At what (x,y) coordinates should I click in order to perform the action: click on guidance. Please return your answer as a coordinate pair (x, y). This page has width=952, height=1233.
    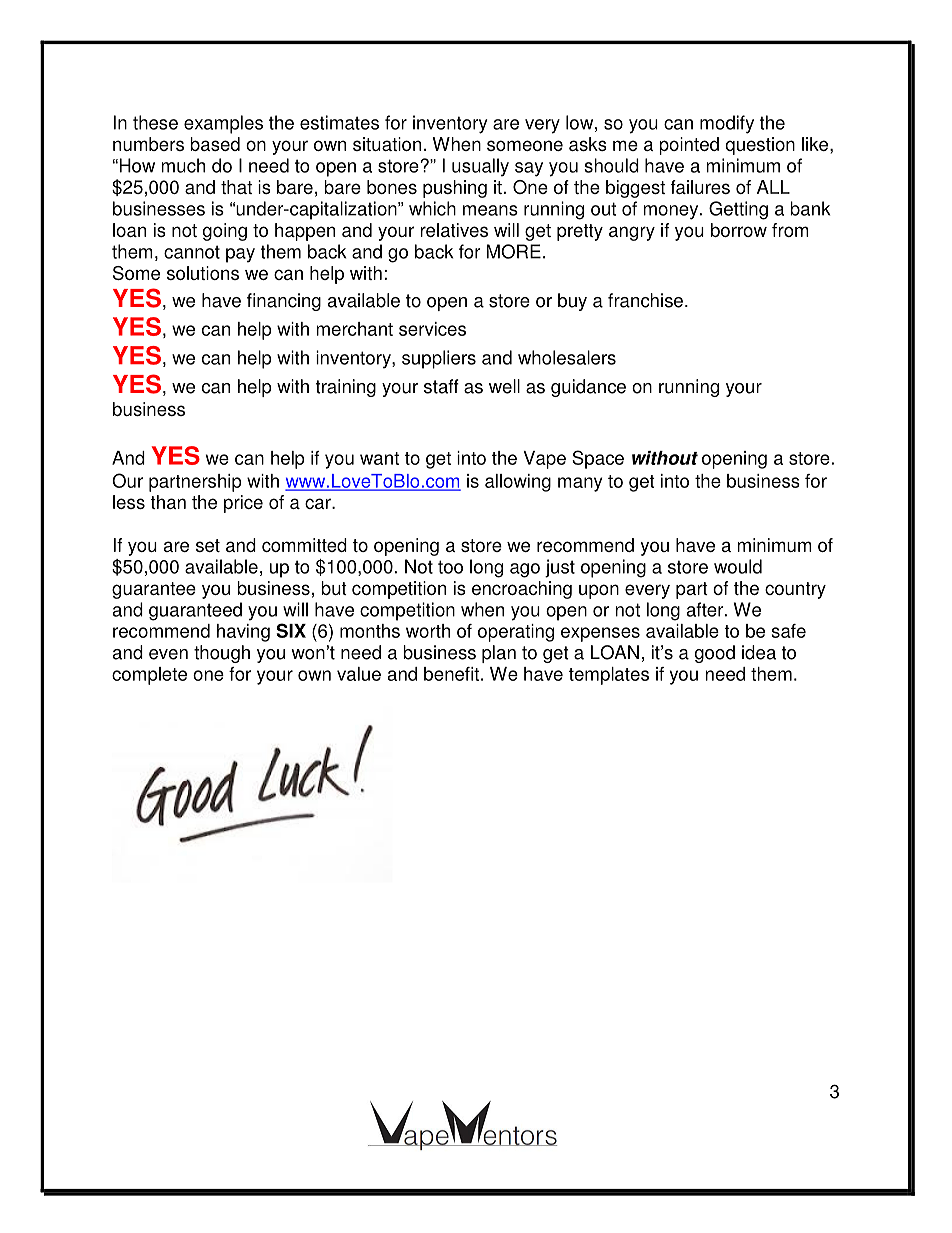
    Looking at the image, I should click on (588, 388).
